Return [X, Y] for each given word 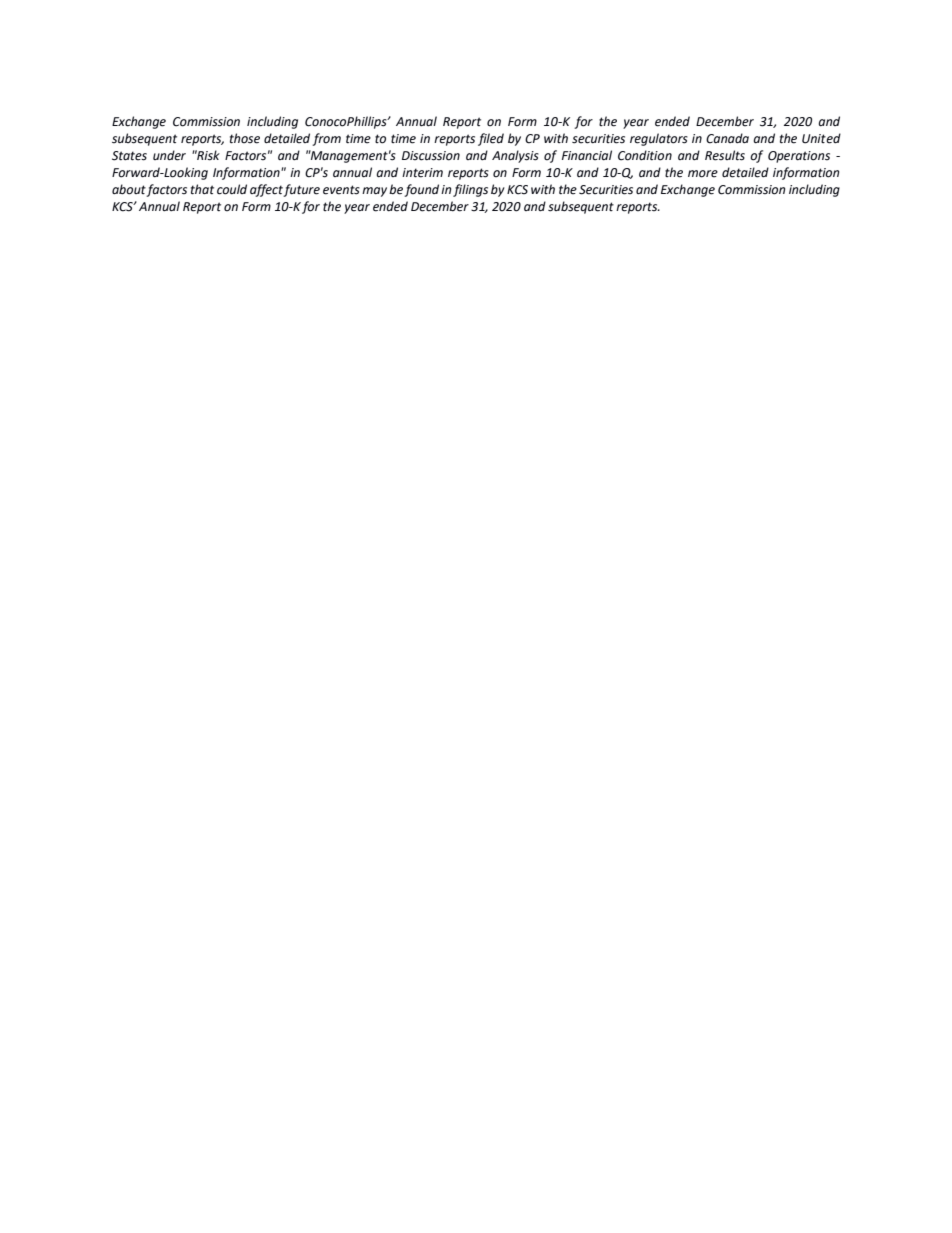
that [202, 189]
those [245, 138]
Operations [799, 157]
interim [422, 173]
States [129, 156]
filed [491, 139]
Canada [727, 138]
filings [470, 190]
